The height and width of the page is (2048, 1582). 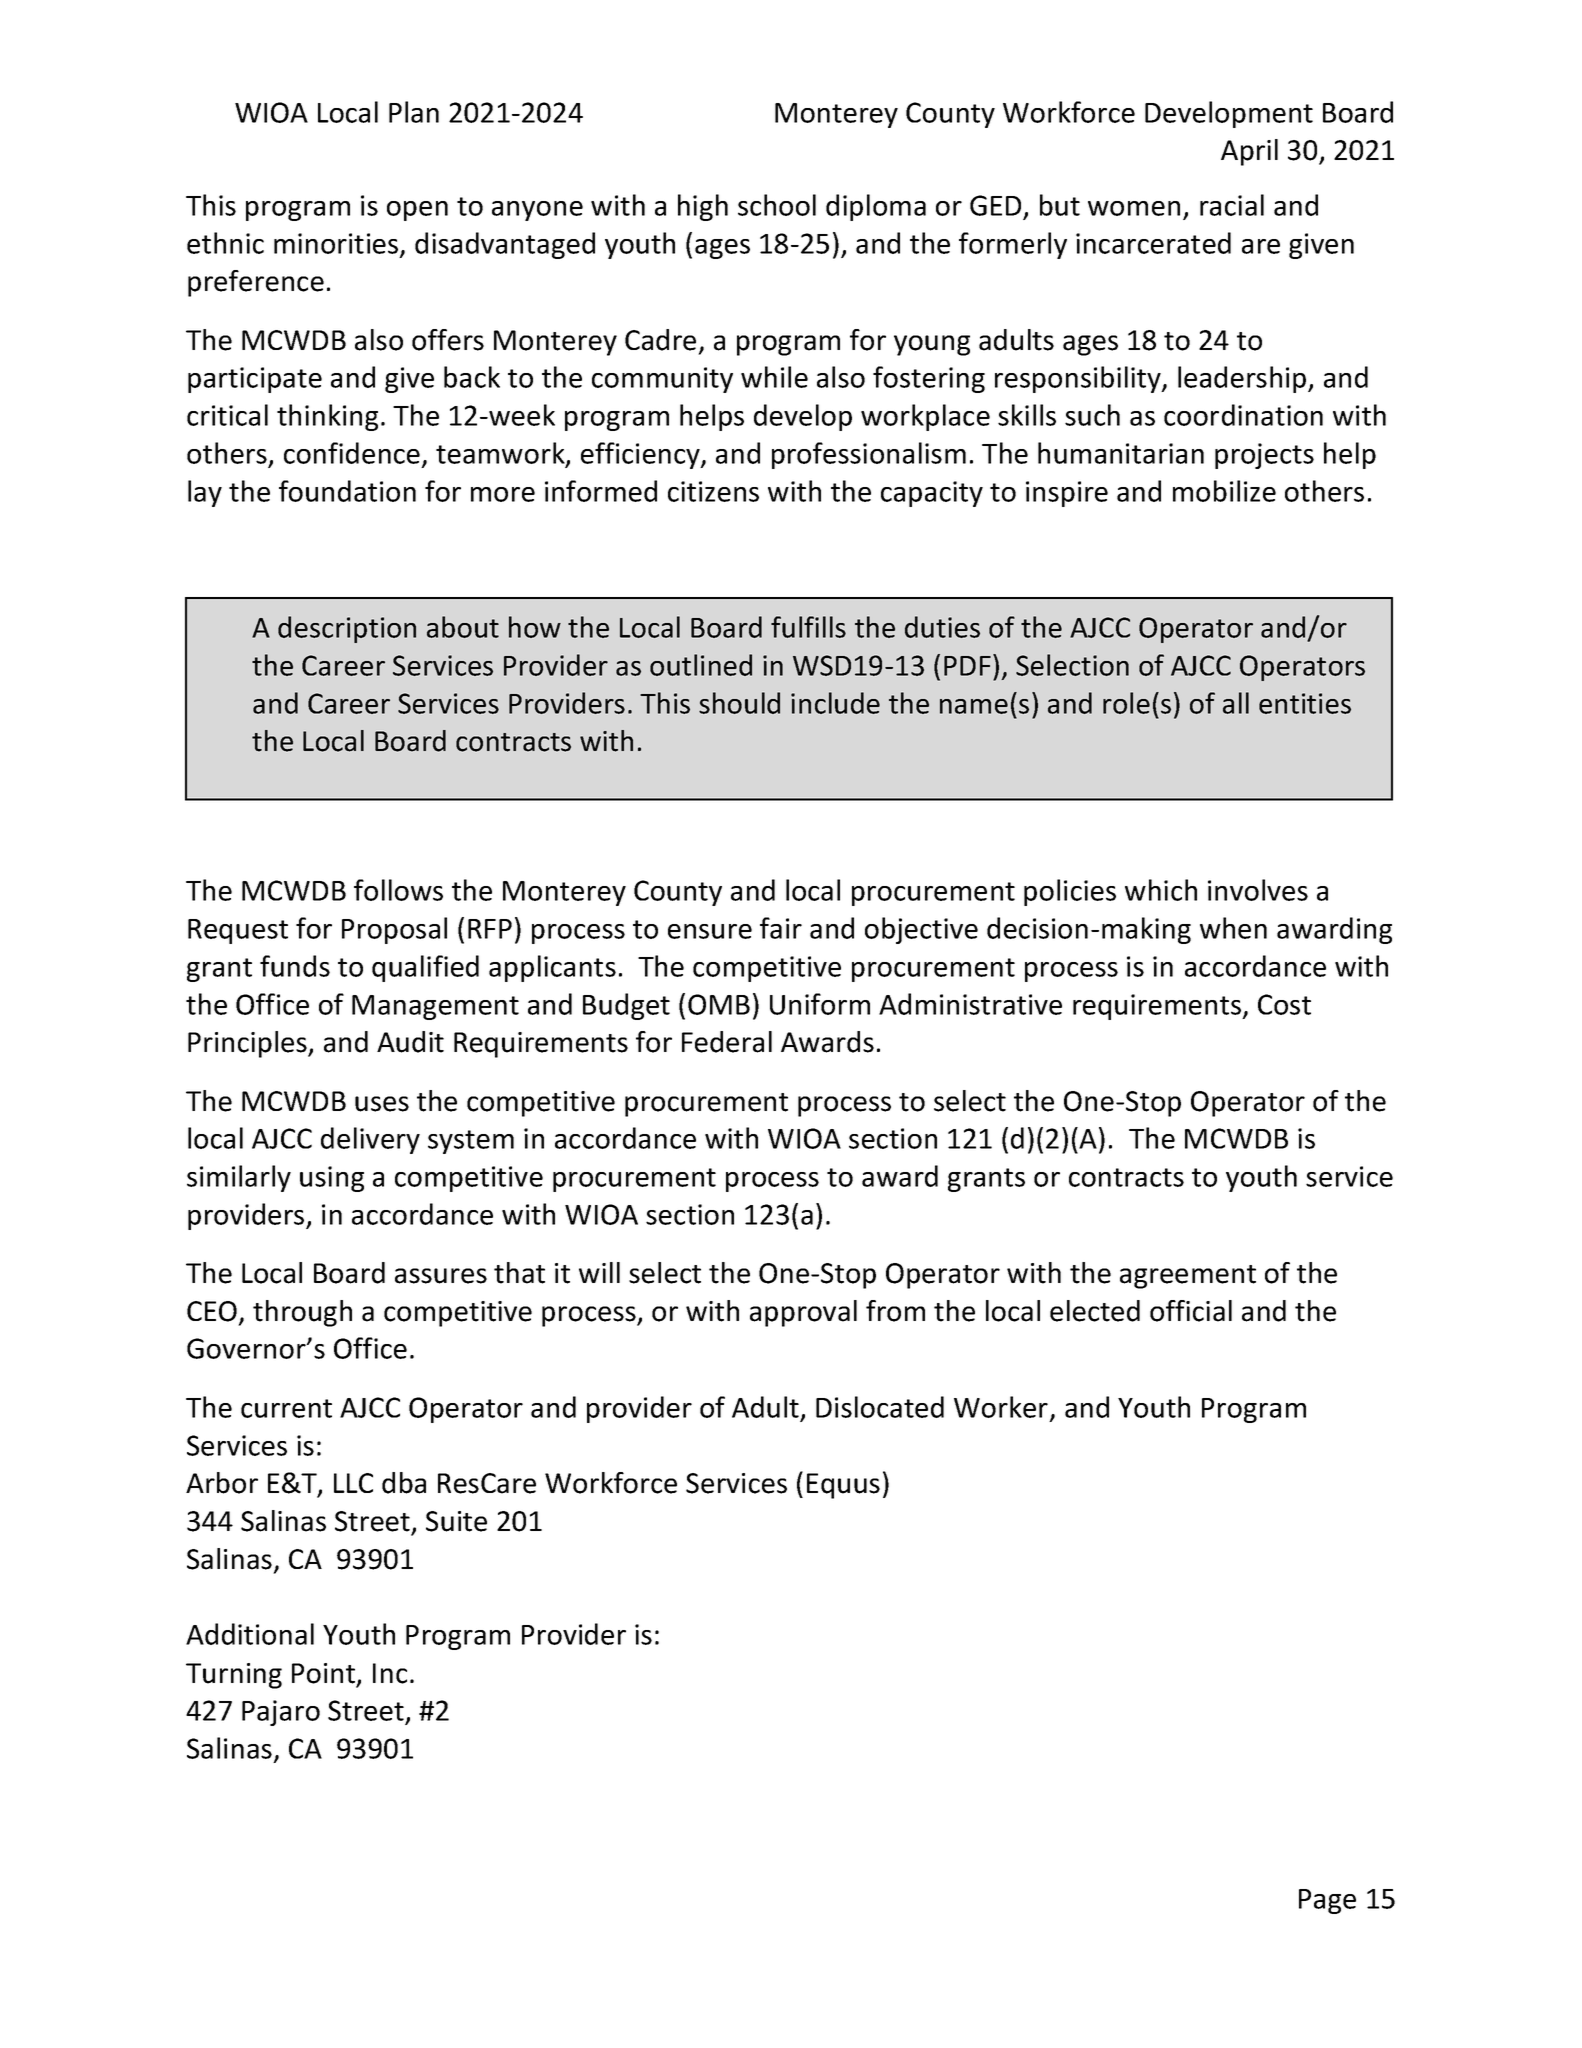 I want to click on April, so click(x=1249, y=152).
